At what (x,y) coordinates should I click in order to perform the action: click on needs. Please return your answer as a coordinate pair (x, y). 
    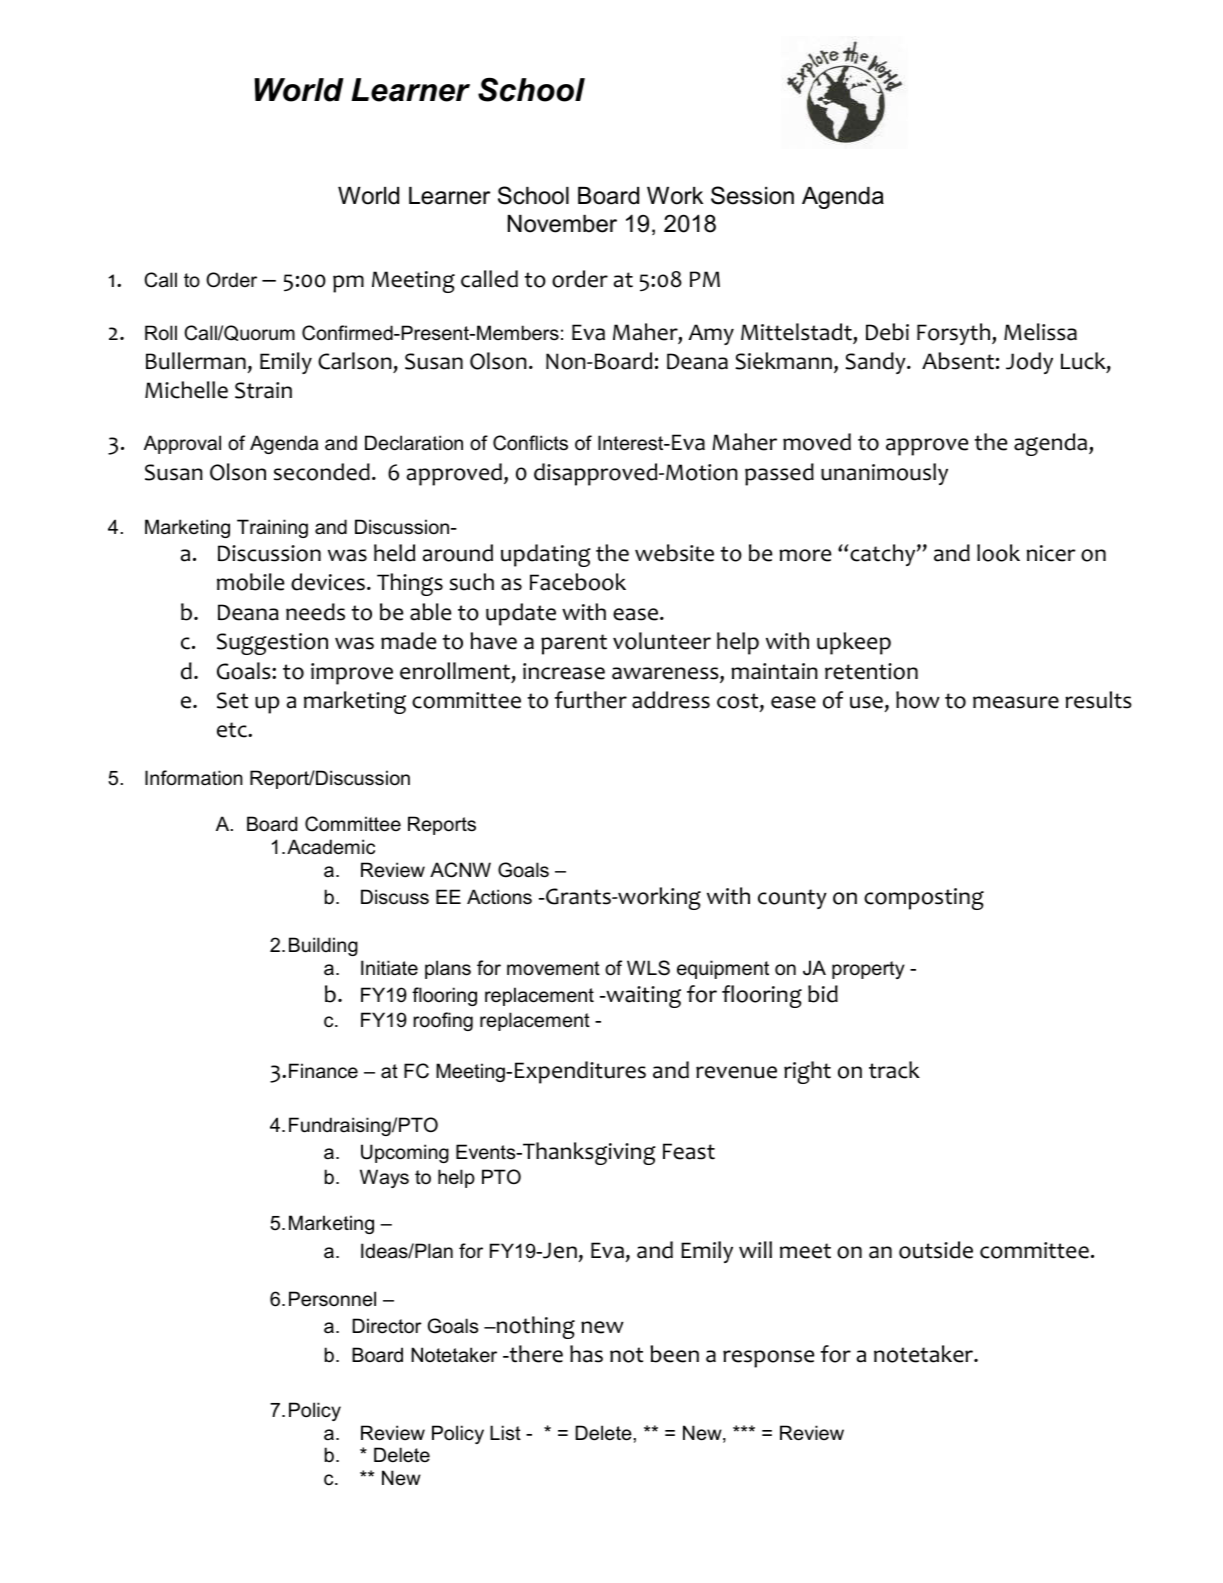
    Looking at the image, I should click on (315, 612).
